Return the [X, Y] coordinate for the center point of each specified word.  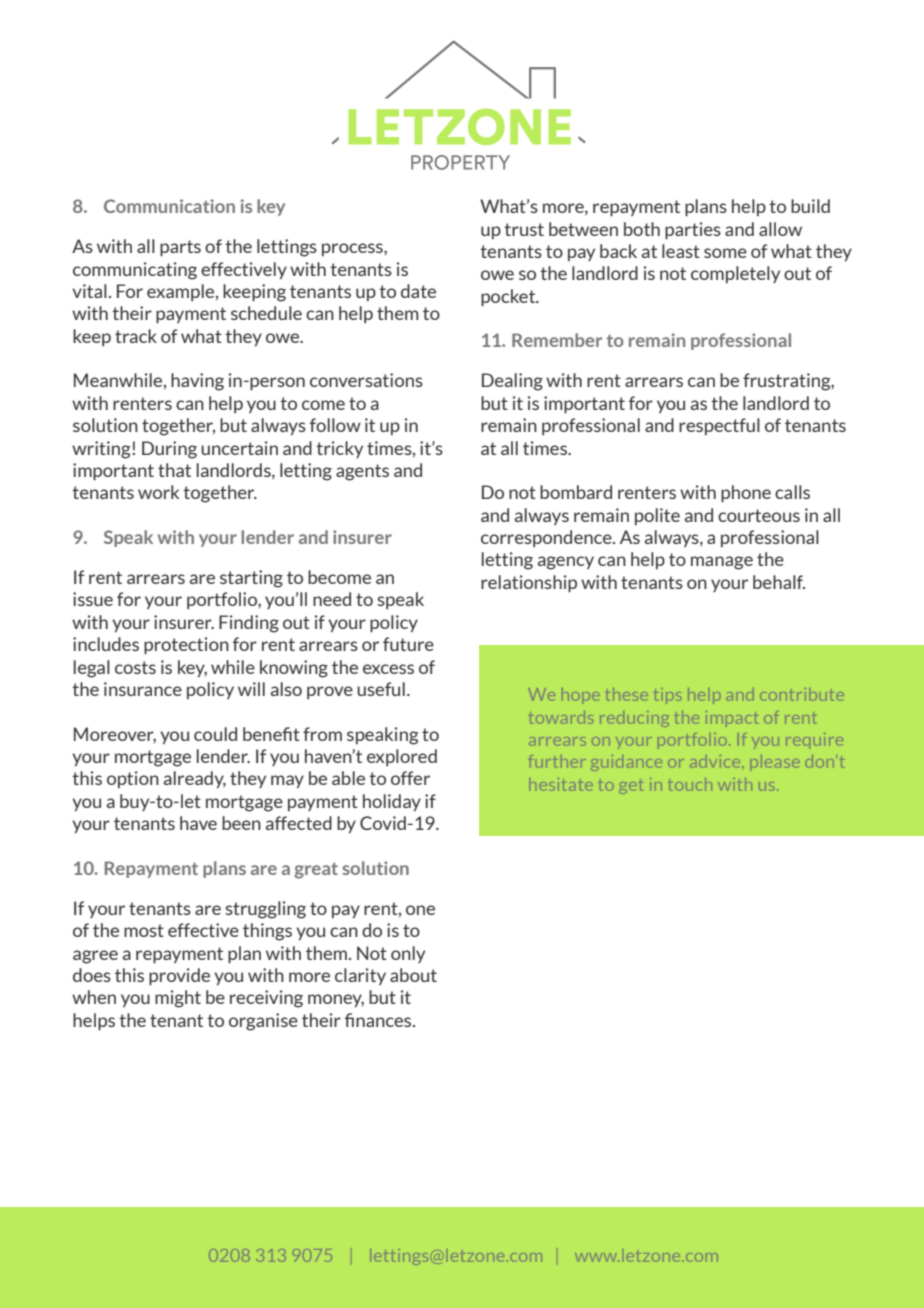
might [178, 999]
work [158, 492]
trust [524, 229]
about [413, 975]
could [215, 734]
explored [402, 757]
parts [180, 248]
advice [715, 761]
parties [693, 230]
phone [746, 493]
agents [362, 472]
